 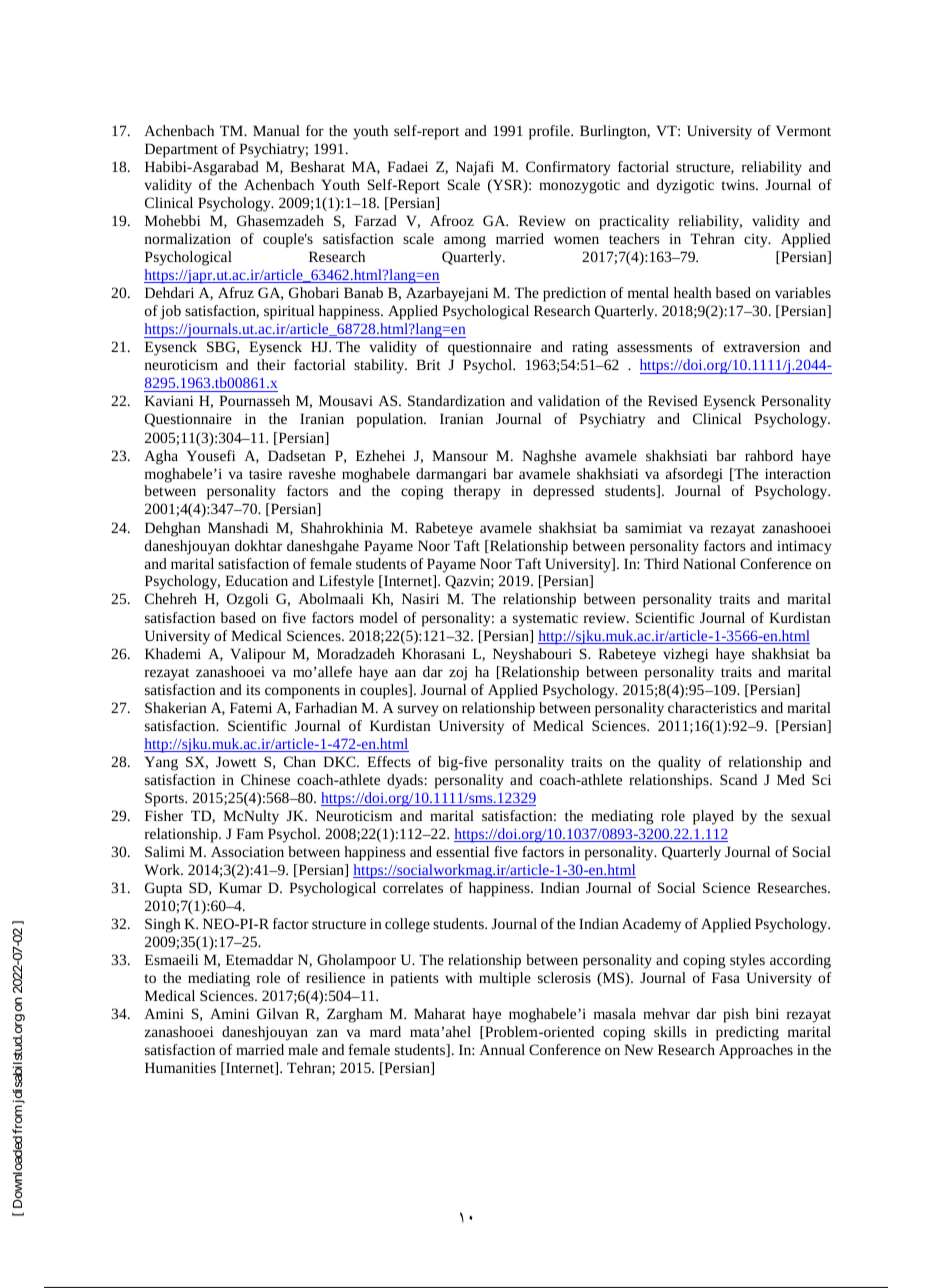 What do you see at coordinates (712, 707) in the screenshot?
I see `characteristics` at bounding box center [712, 707].
